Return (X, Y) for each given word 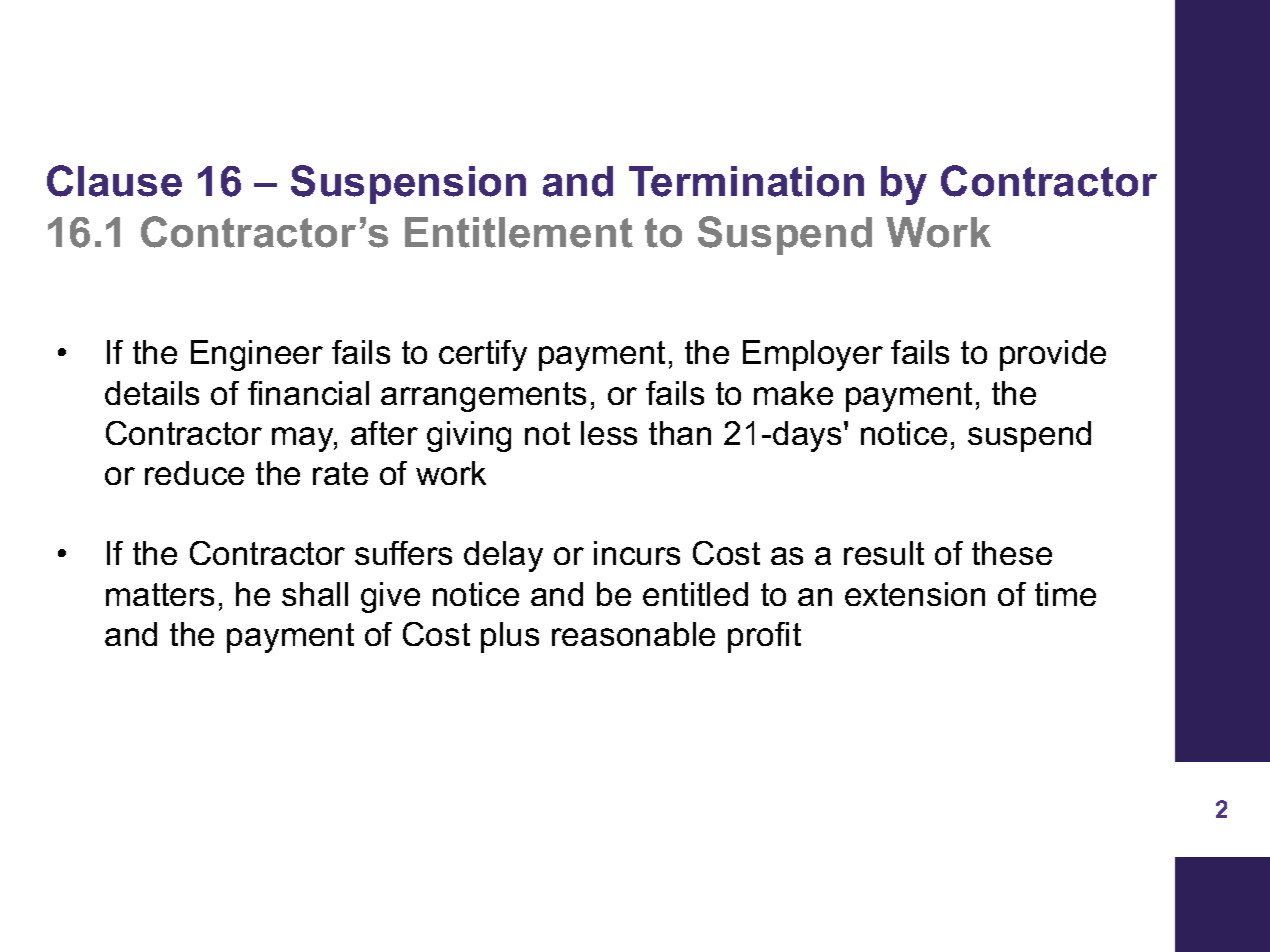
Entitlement (519, 232)
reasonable (633, 634)
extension (915, 594)
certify (483, 355)
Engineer (257, 355)
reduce (194, 473)
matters (160, 594)
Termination (746, 181)
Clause (114, 181)
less (609, 433)
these (1012, 553)
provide (1053, 355)
